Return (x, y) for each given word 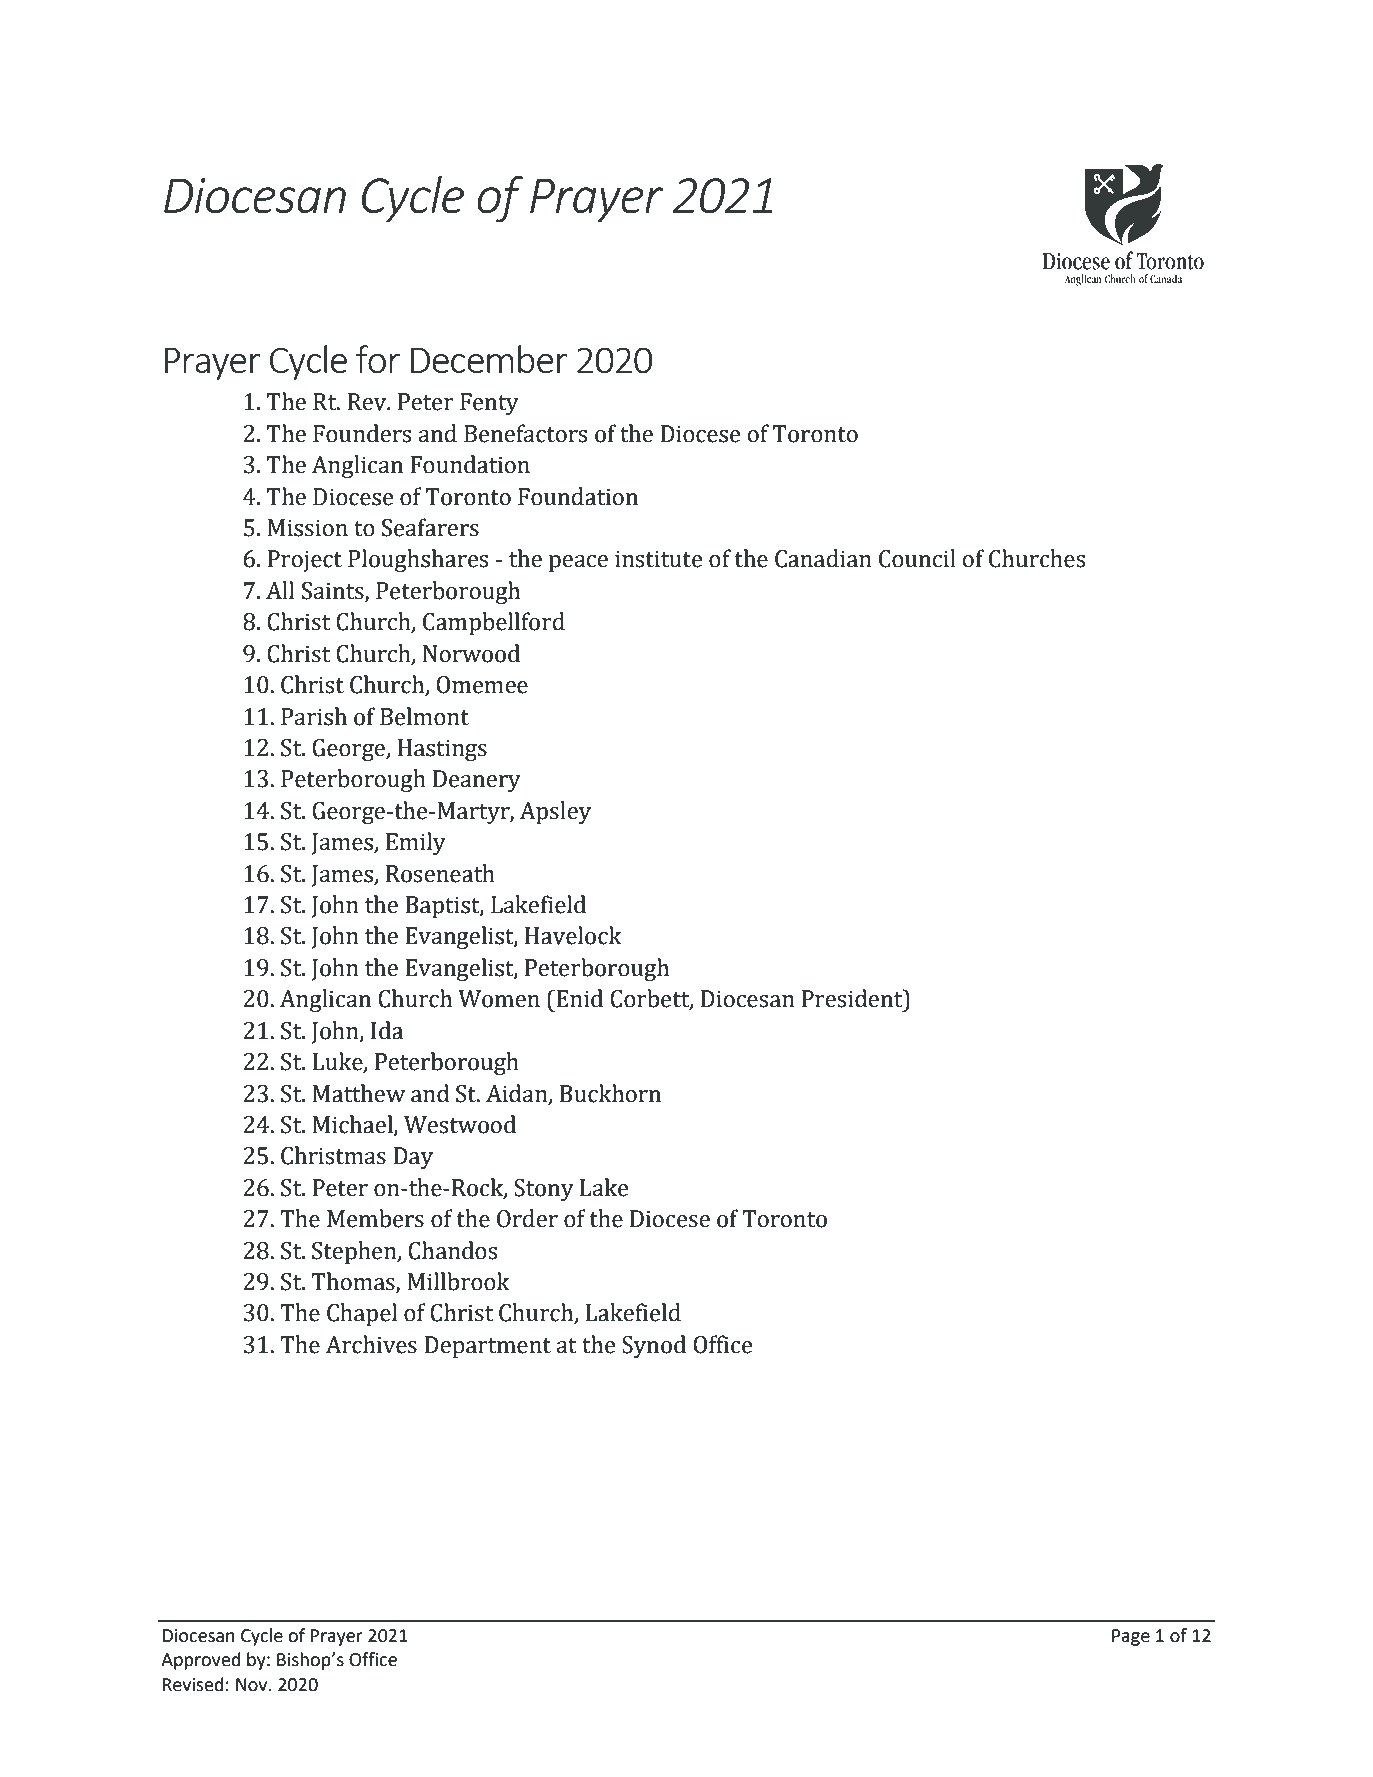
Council (917, 558)
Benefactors (525, 433)
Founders (362, 433)
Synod (654, 1346)
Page (1131, 1637)
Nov (253, 1685)
